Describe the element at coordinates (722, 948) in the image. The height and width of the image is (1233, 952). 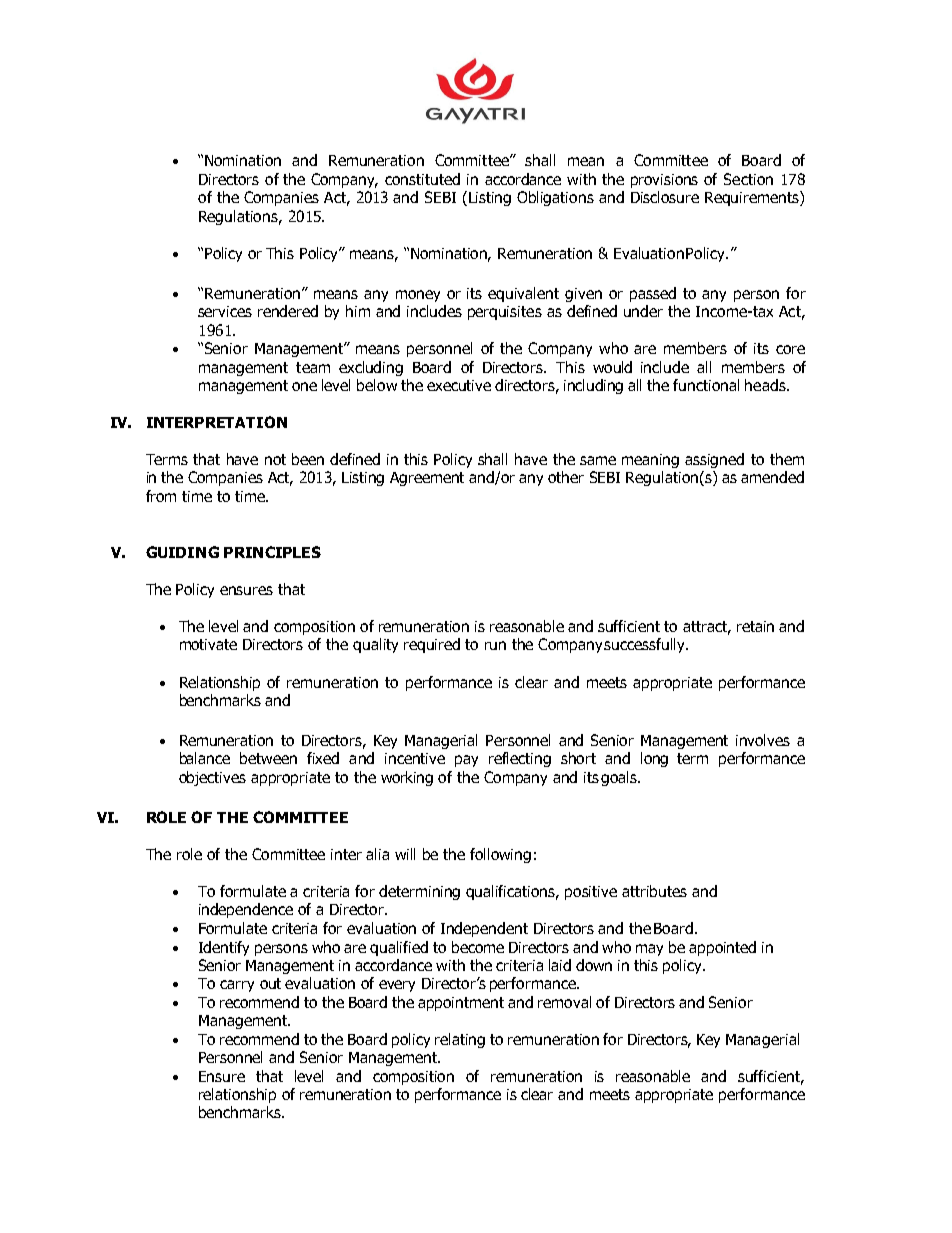
I see `appointed` at that location.
